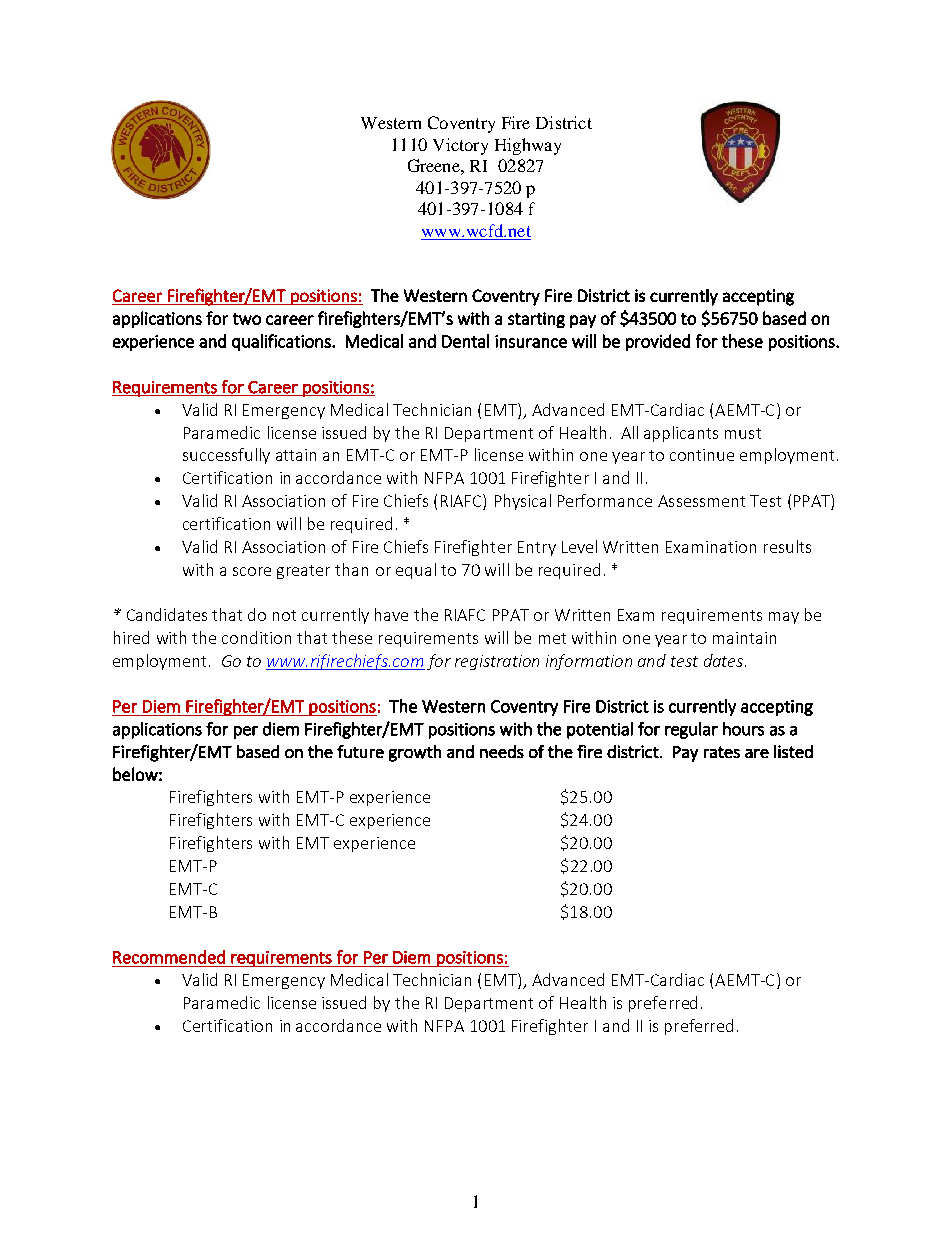  I want to click on successfully, so click(226, 456).
